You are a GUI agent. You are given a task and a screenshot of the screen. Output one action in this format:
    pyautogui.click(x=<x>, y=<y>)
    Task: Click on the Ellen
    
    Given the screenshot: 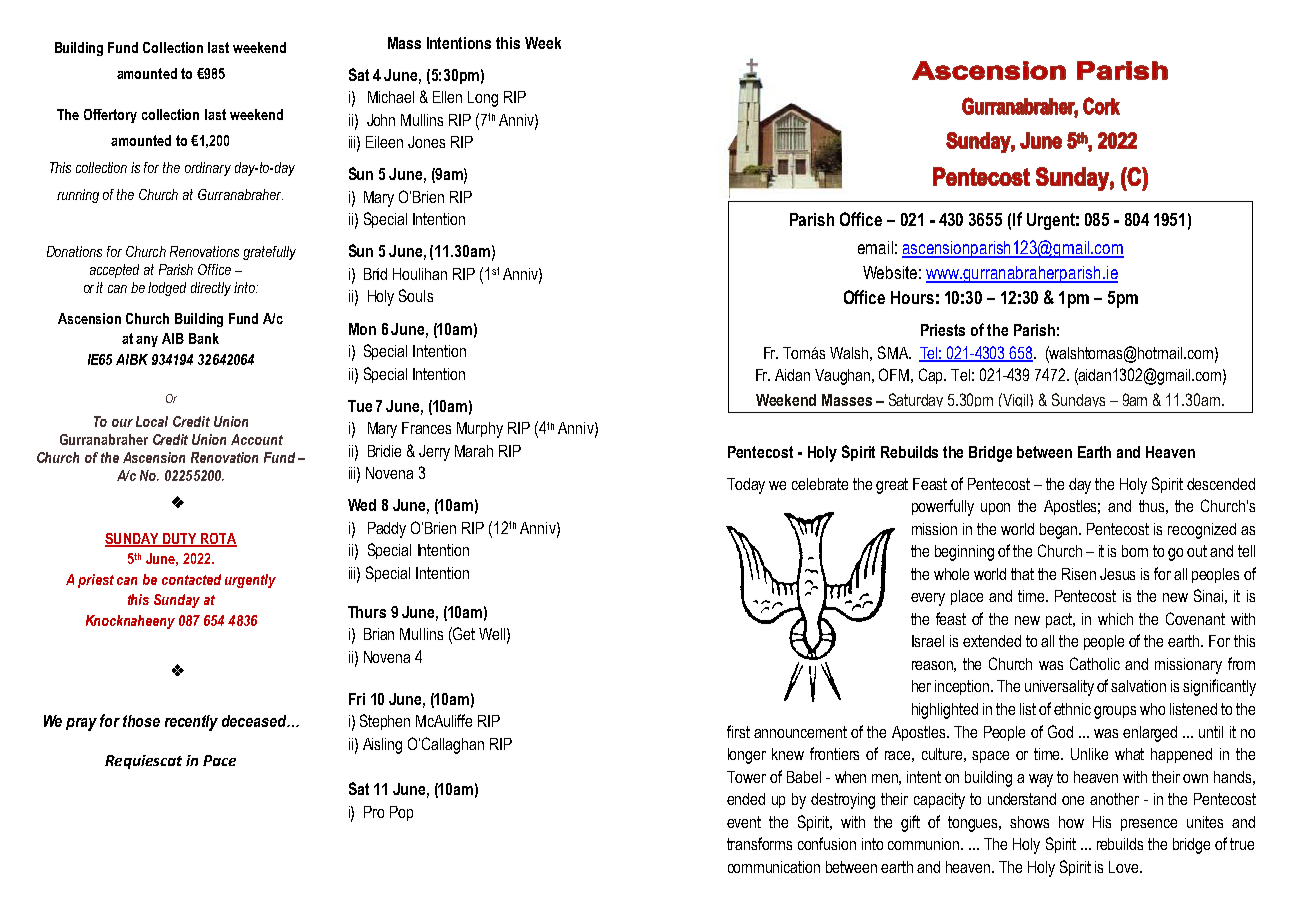 What is the action you would take?
    pyautogui.click(x=447, y=97)
